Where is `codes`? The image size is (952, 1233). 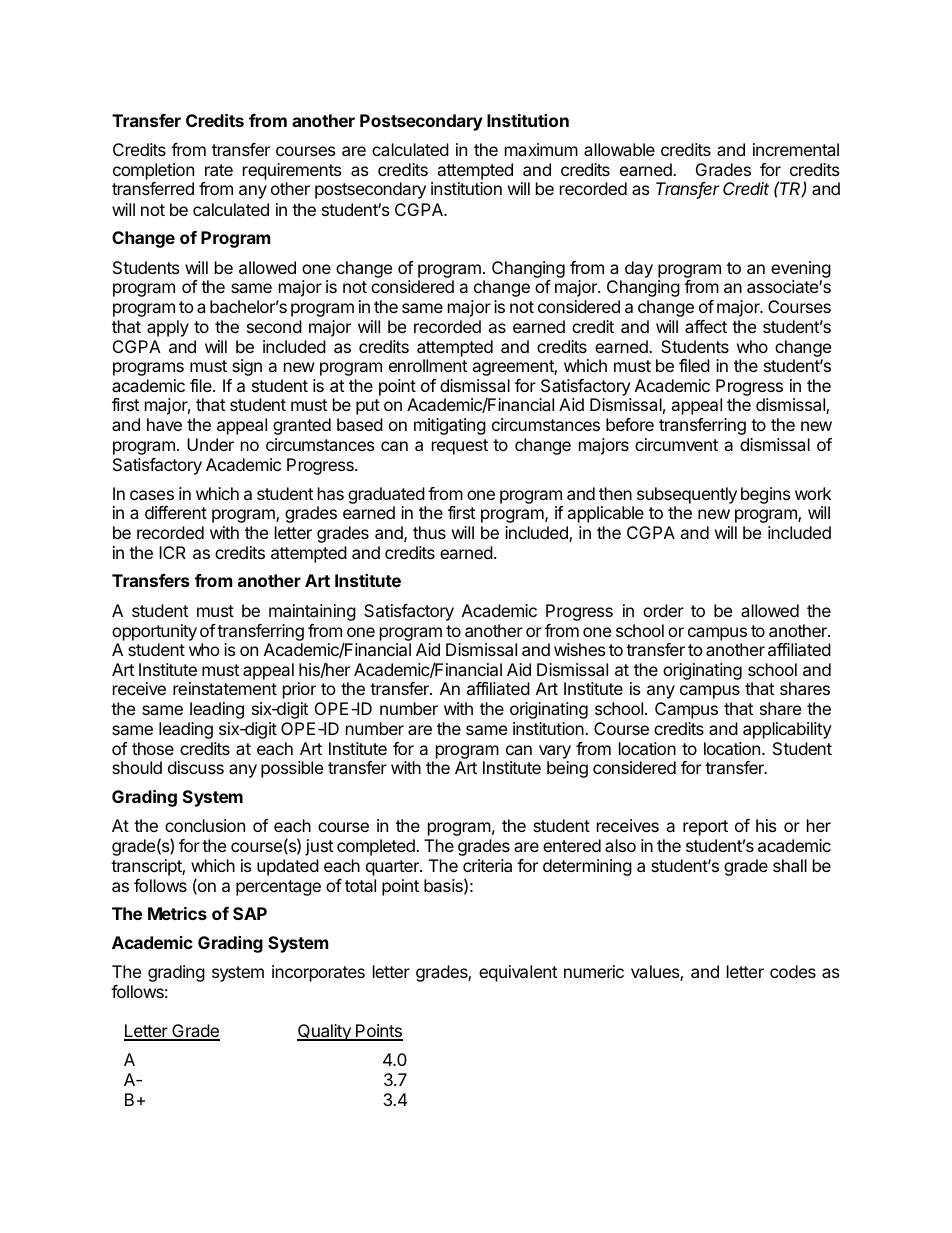
codes is located at coordinates (793, 971).
